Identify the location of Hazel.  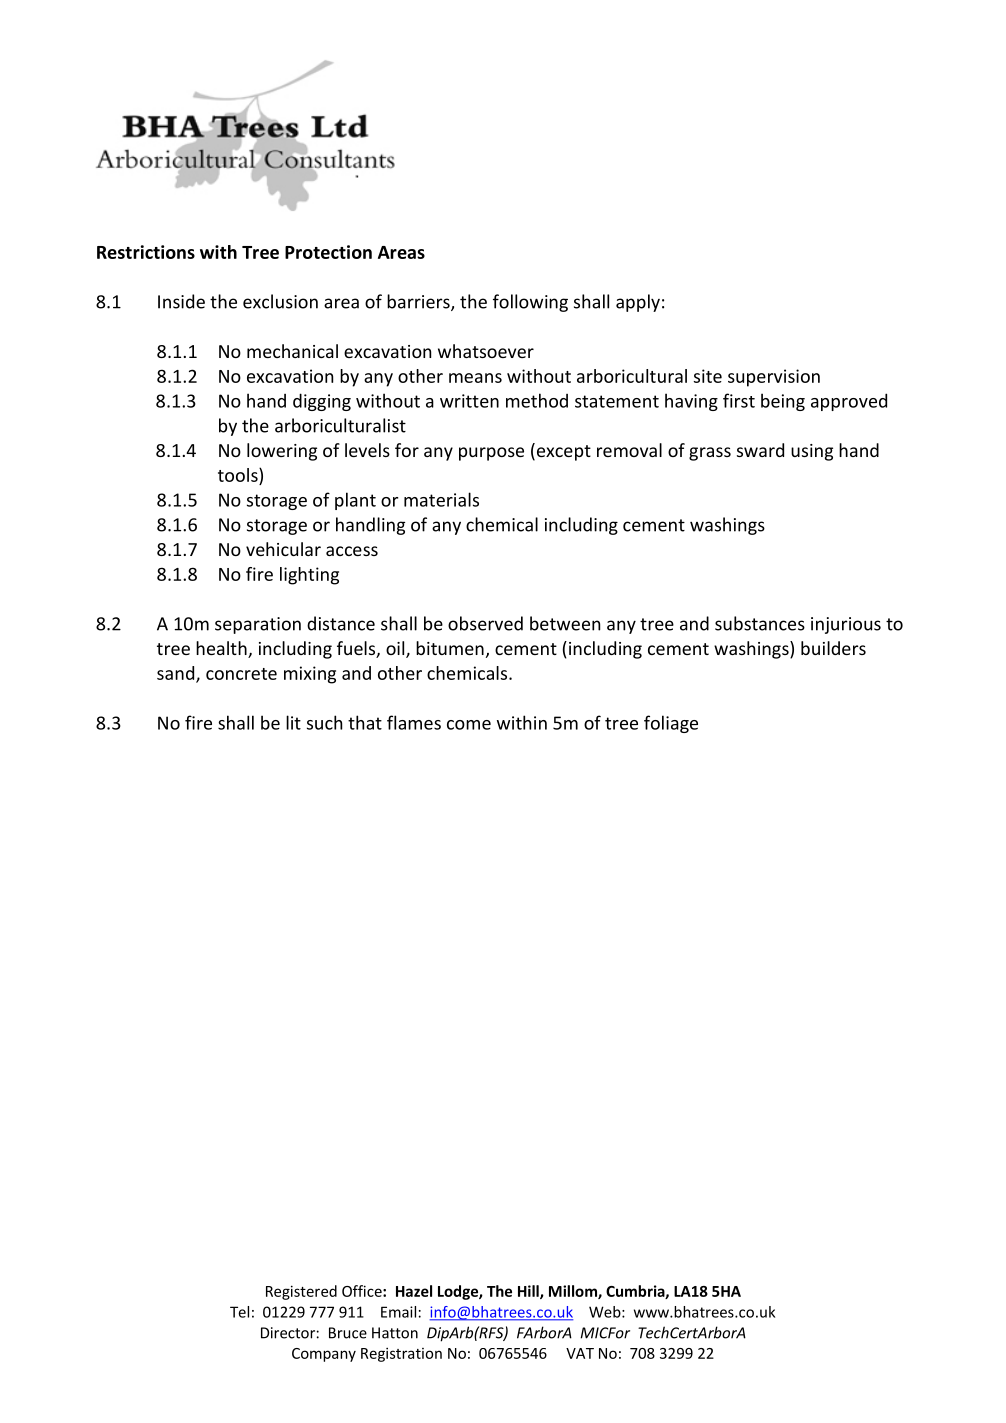
(414, 1291).
